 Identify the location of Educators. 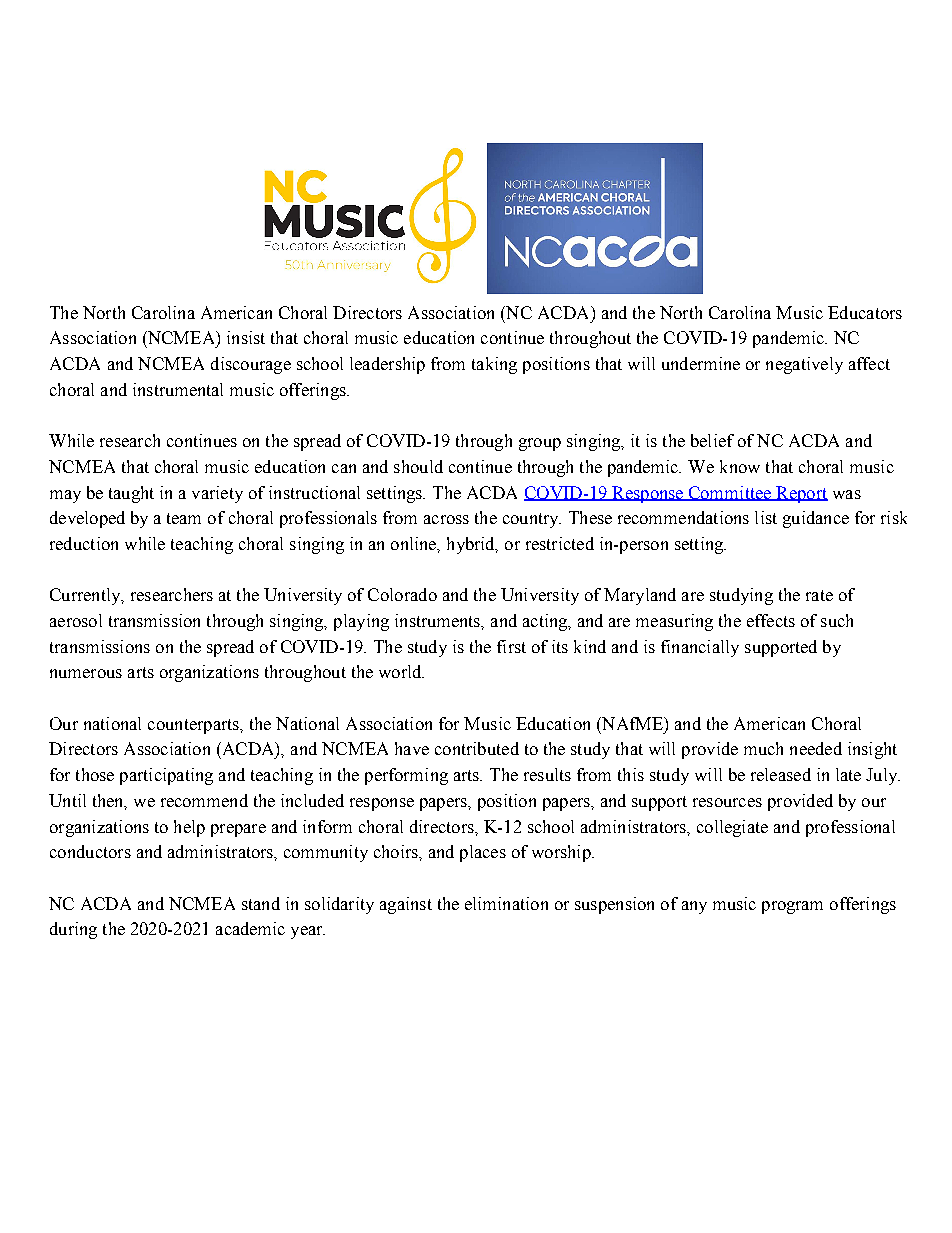
(865, 312).
